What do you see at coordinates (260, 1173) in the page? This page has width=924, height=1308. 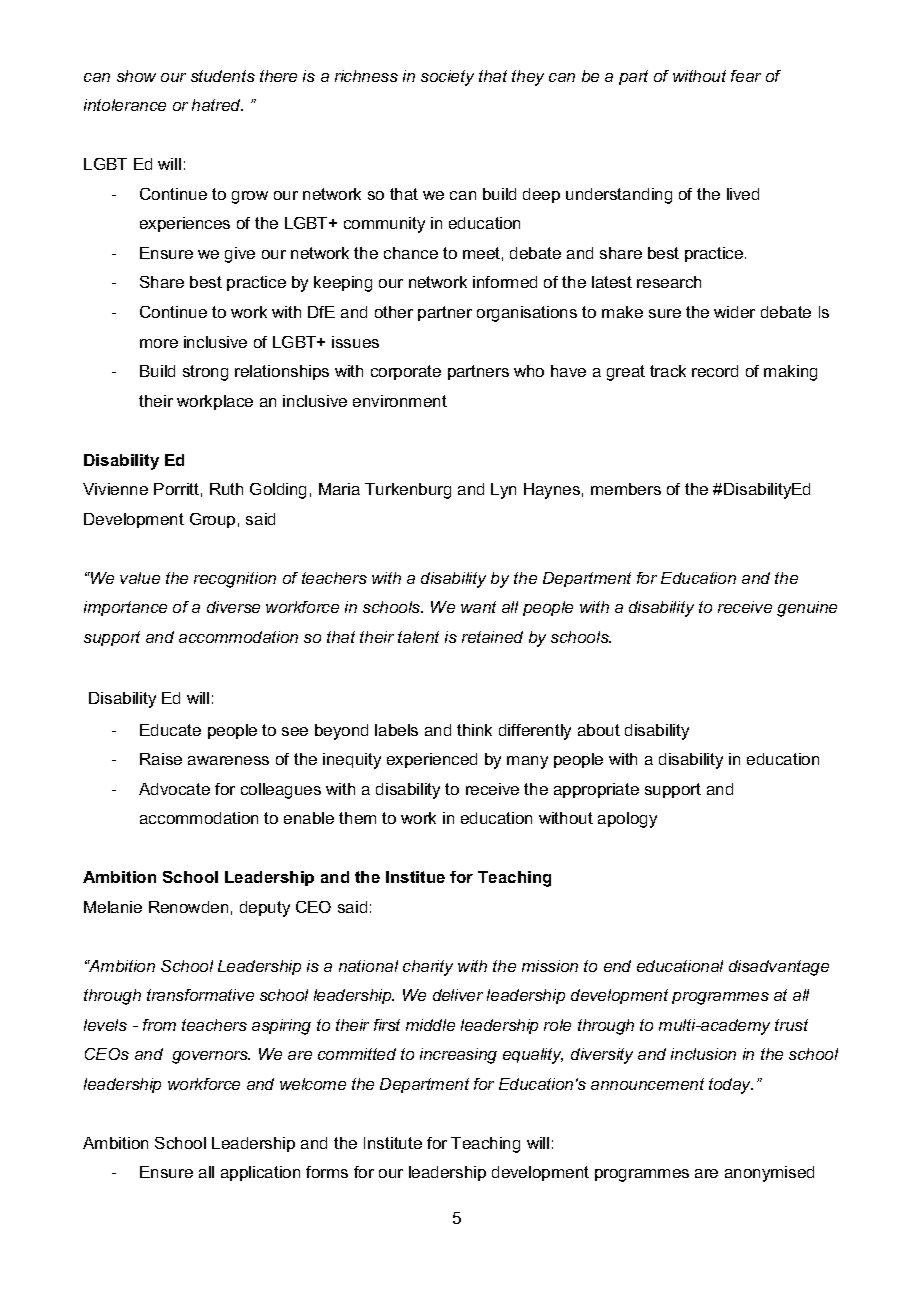 I see `application` at bounding box center [260, 1173].
